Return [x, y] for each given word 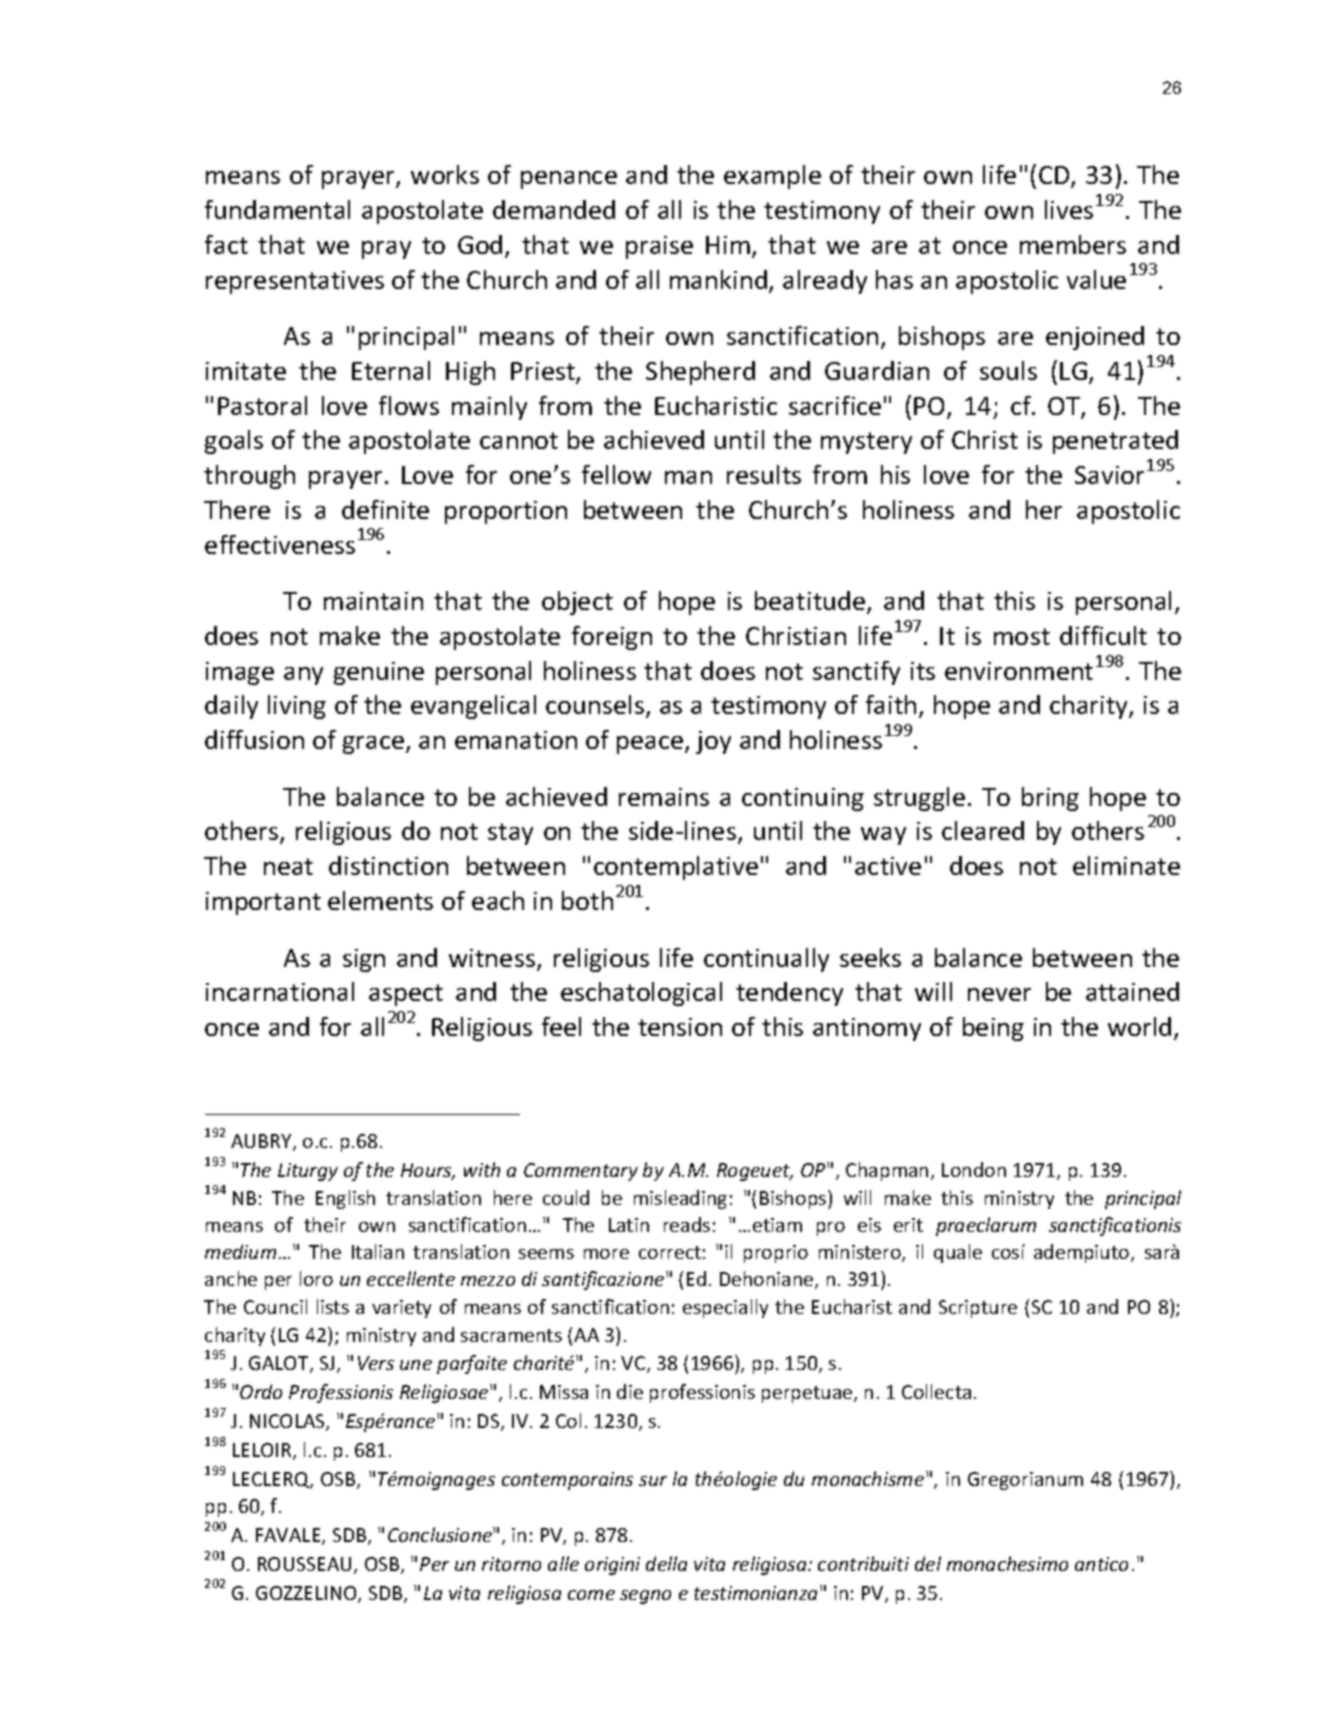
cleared [983, 830]
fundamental [277, 209]
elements [380, 900]
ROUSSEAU [304, 1564]
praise [659, 247]
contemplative [676, 868]
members [1073, 244]
